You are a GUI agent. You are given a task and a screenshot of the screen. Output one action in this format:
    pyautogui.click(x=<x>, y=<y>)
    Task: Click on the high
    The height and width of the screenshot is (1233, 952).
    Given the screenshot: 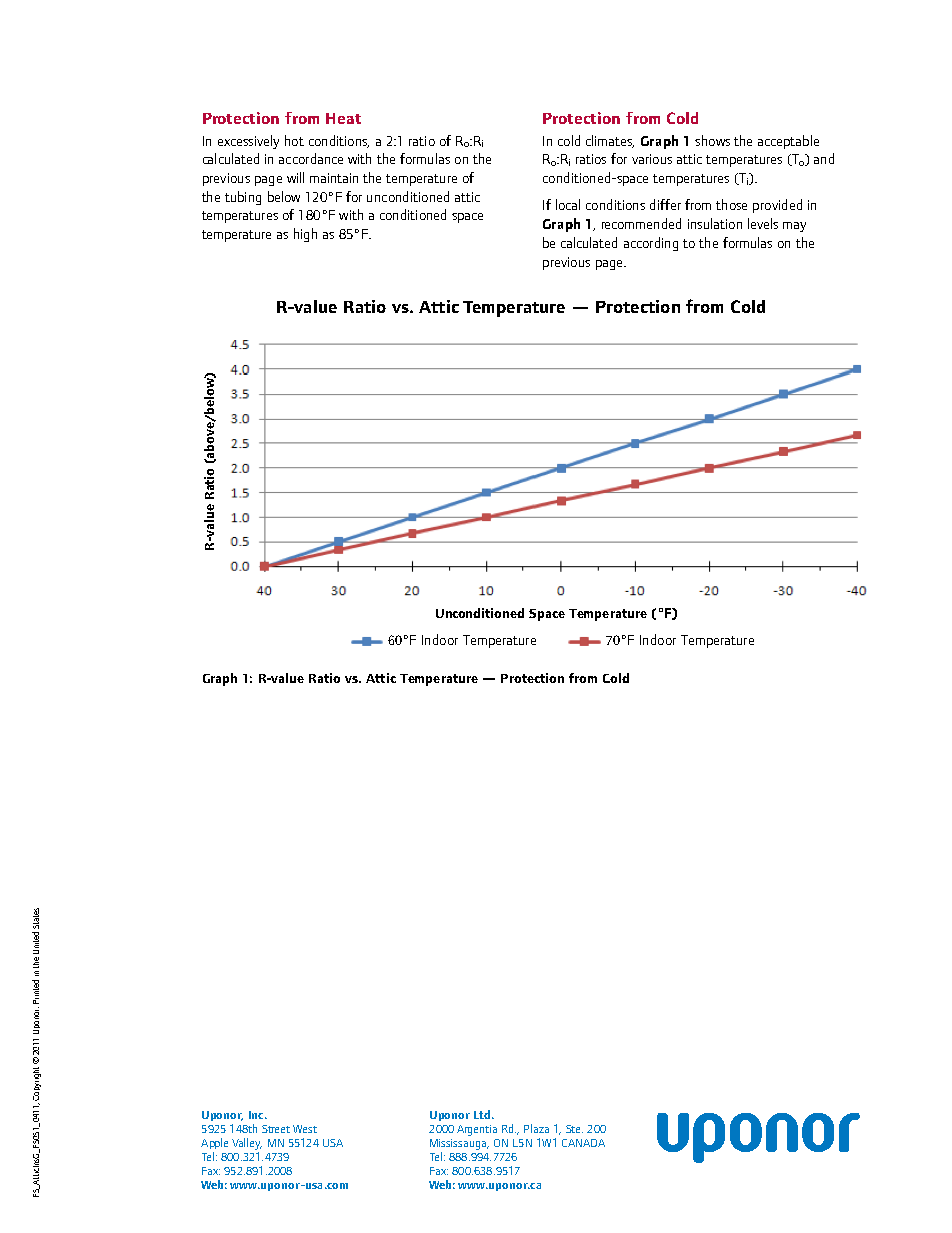 What is the action you would take?
    pyautogui.click(x=305, y=235)
